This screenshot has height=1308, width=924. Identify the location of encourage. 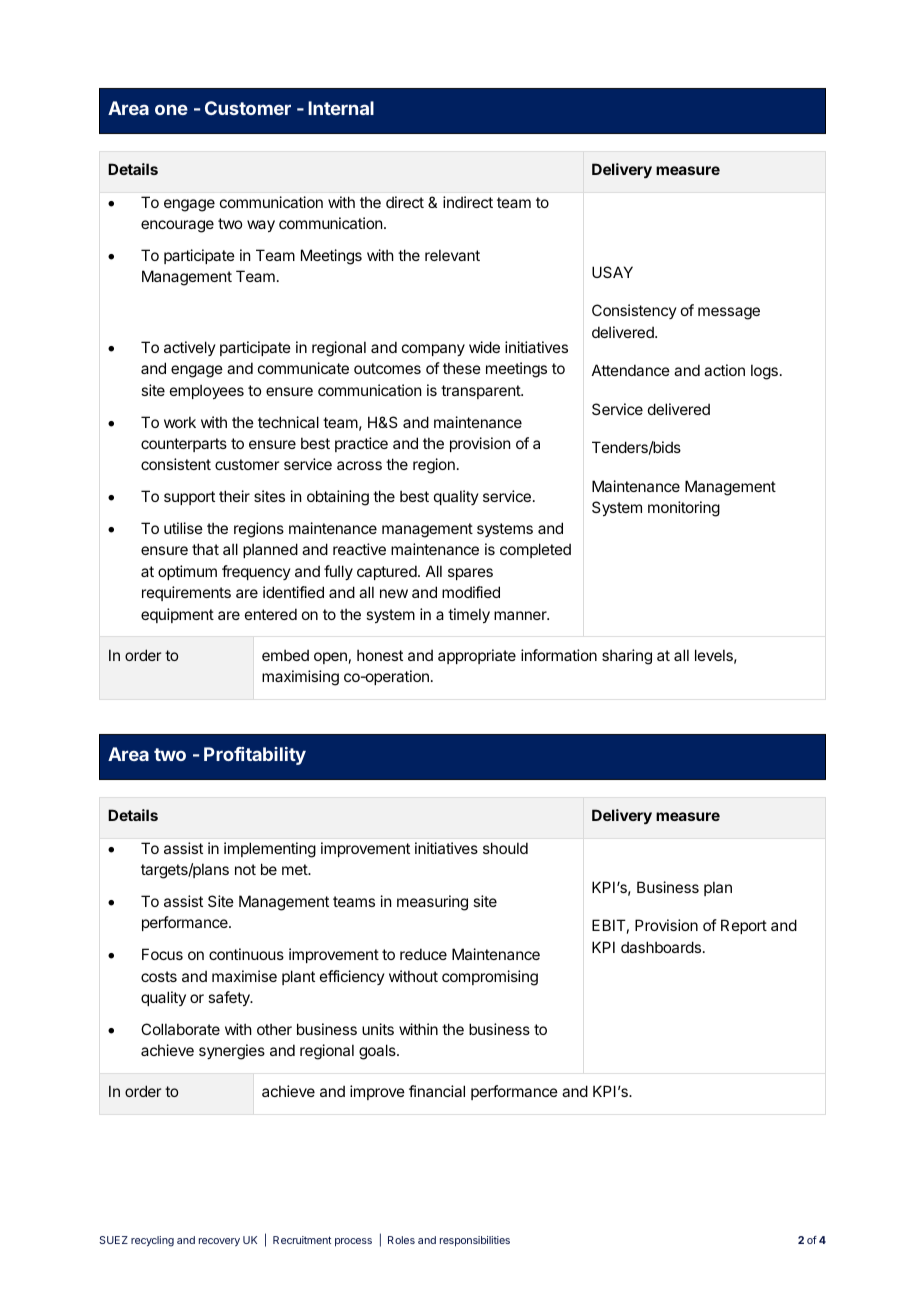
(177, 226).
